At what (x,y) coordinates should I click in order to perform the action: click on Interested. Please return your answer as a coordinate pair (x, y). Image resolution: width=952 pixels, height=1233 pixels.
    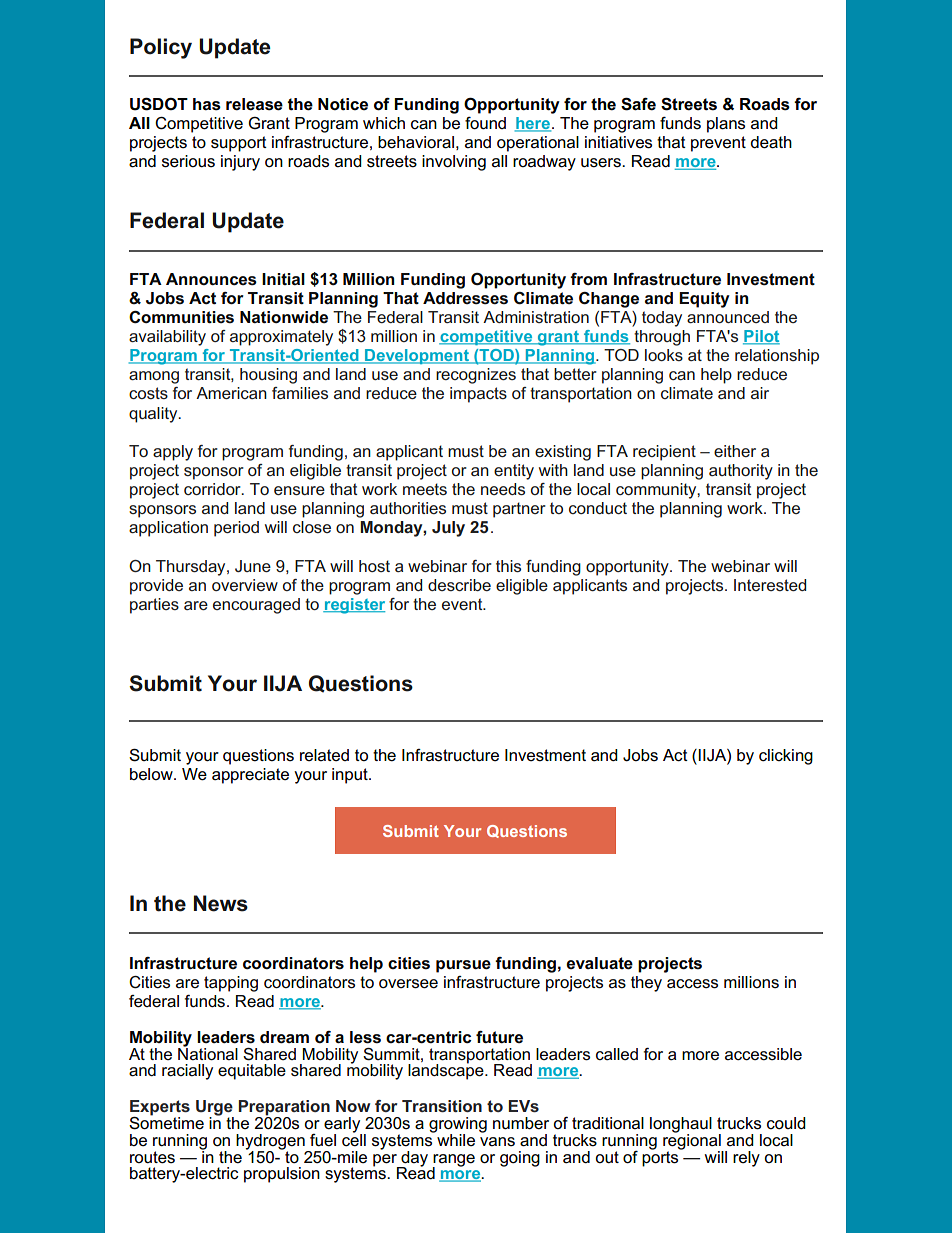
    Looking at the image, I should click on (770, 585).
